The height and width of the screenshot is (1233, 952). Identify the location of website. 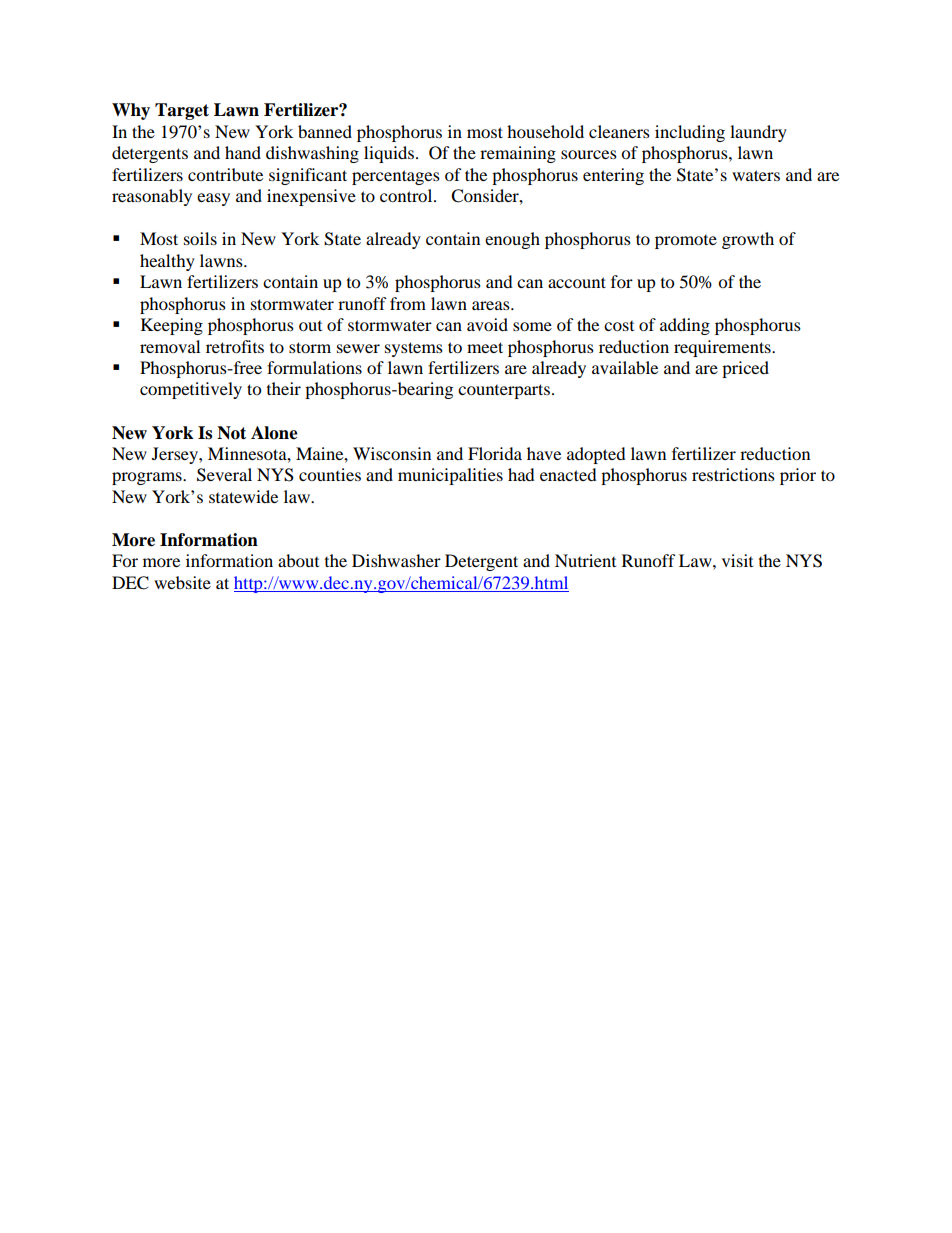
(182, 582).
